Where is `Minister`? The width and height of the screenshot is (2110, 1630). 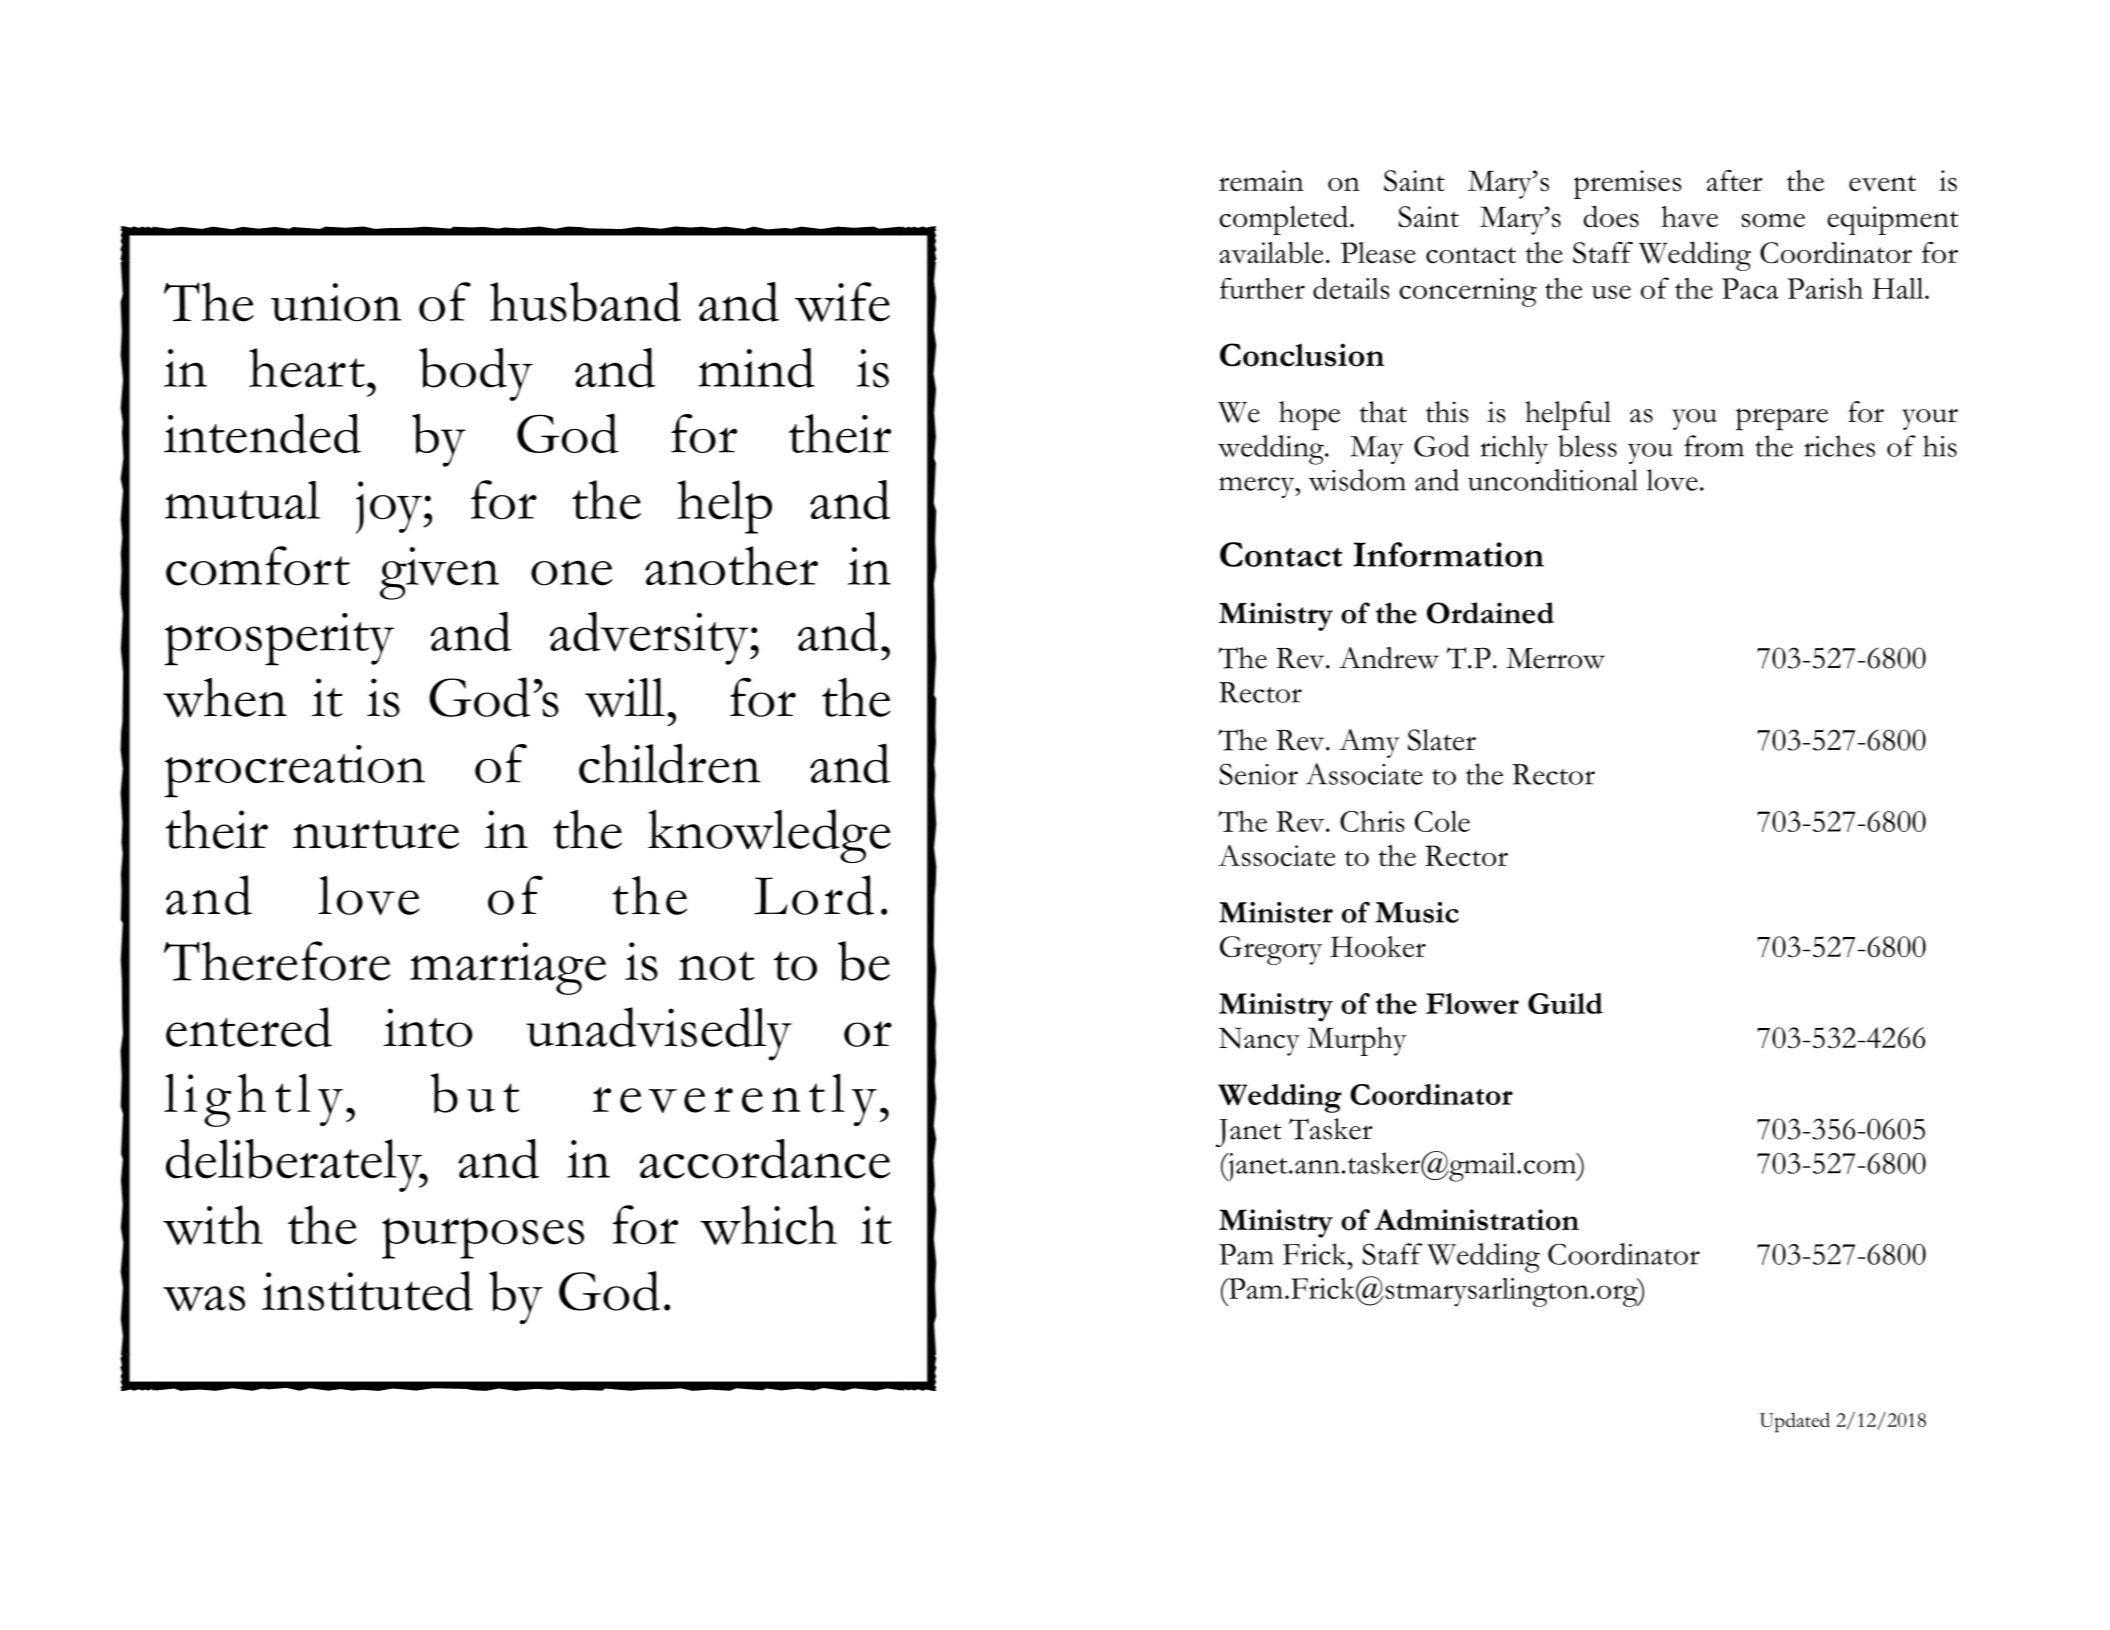
Minister is located at coordinates (1276, 912).
